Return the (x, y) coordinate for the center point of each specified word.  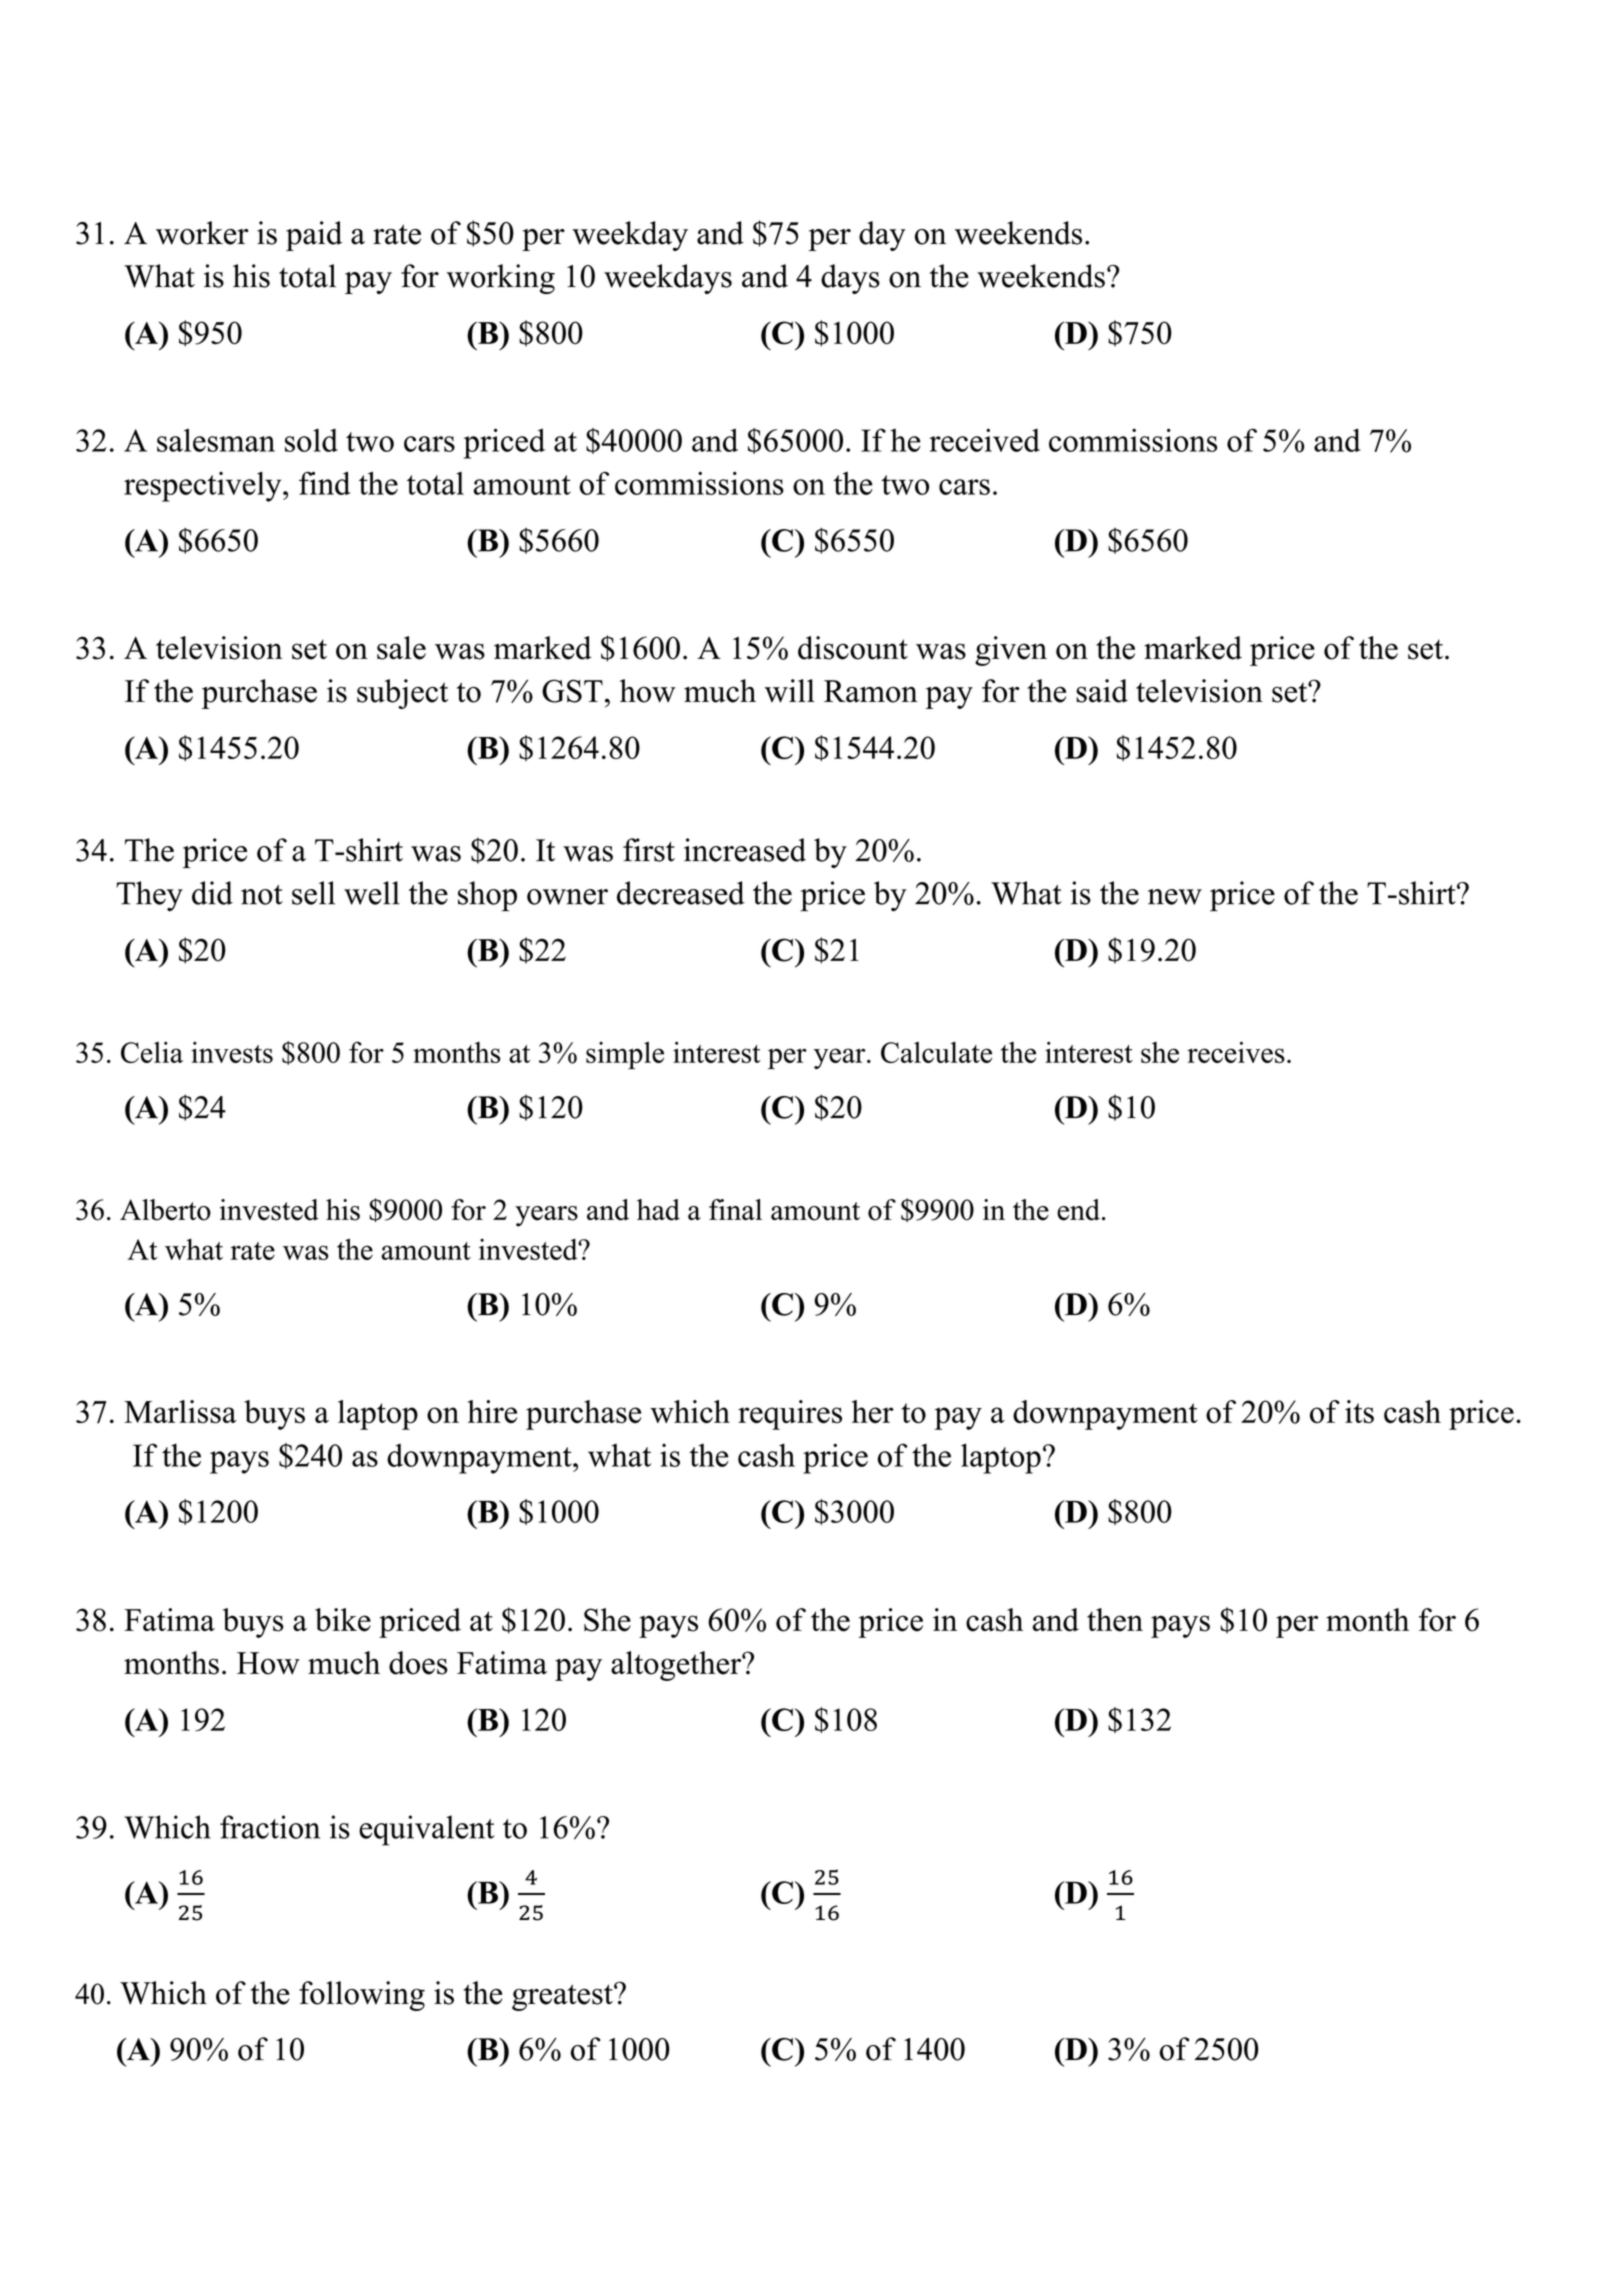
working (501, 279)
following (362, 1996)
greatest (563, 1997)
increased (745, 850)
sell (313, 893)
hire (492, 1411)
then (1115, 1620)
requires (790, 1415)
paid (314, 236)
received (984, 440)
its (1359, 1412)
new (1175, 897)
